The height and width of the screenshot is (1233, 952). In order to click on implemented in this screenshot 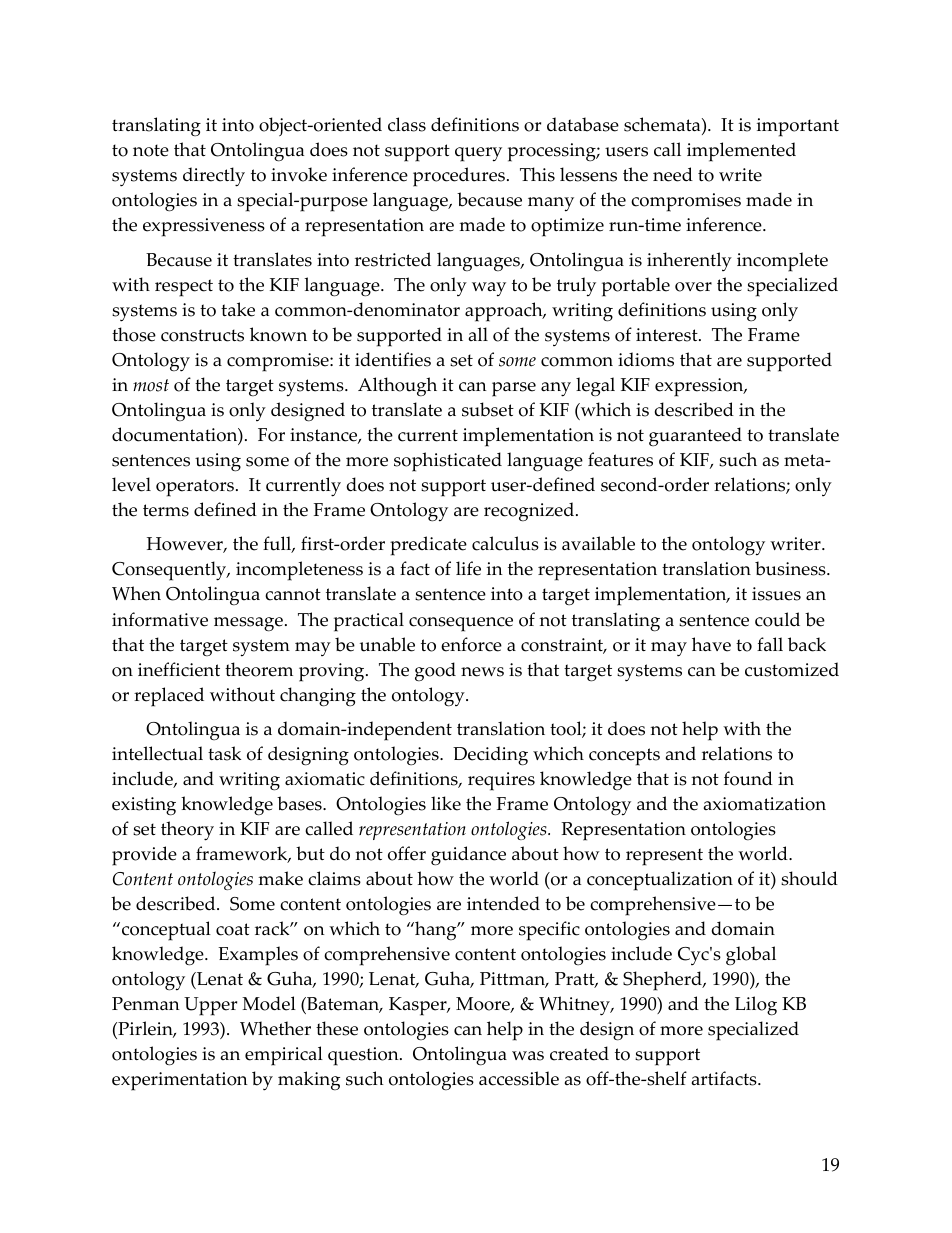, I will do `click(741, 152)`.
